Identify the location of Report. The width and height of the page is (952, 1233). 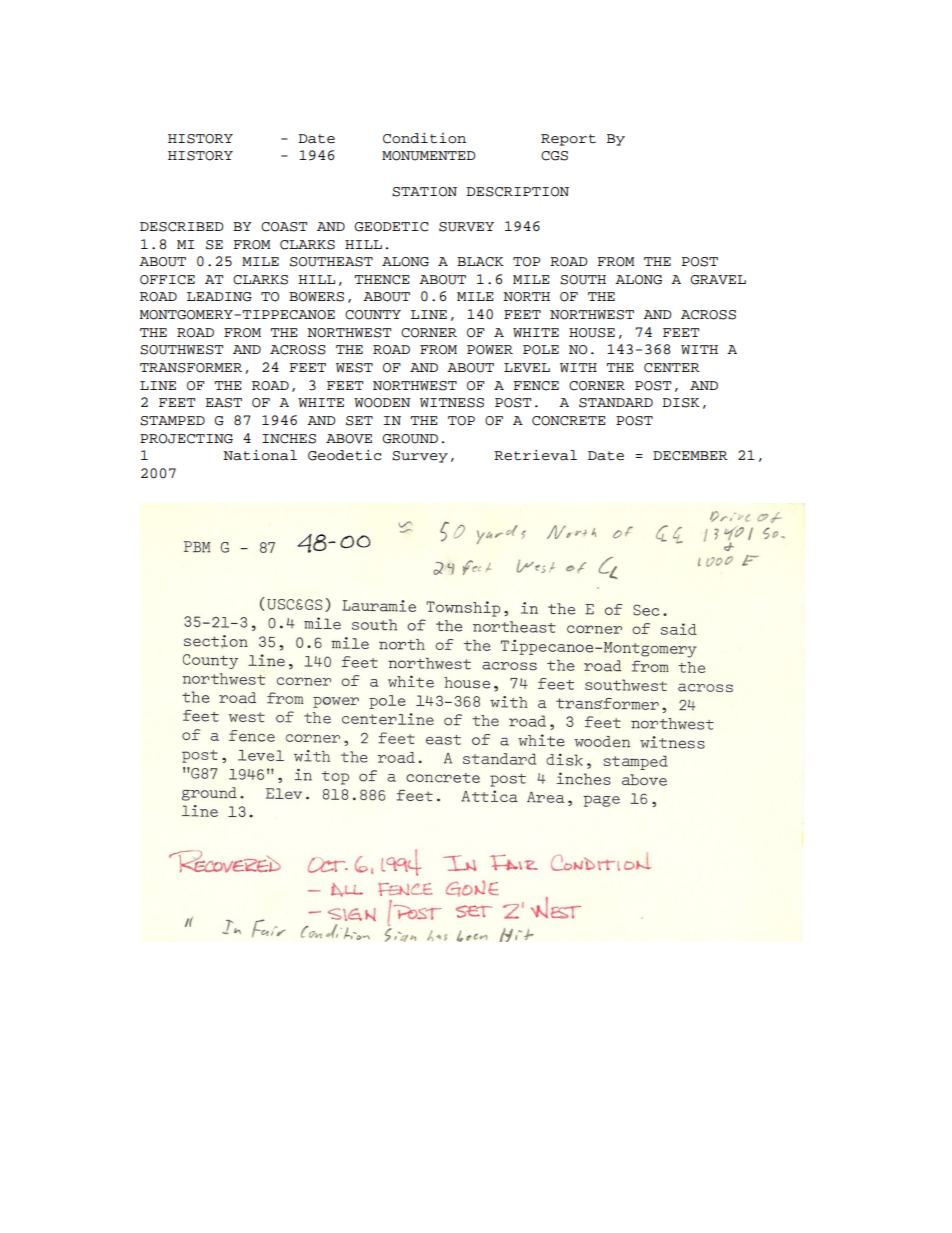
(568, 140).
